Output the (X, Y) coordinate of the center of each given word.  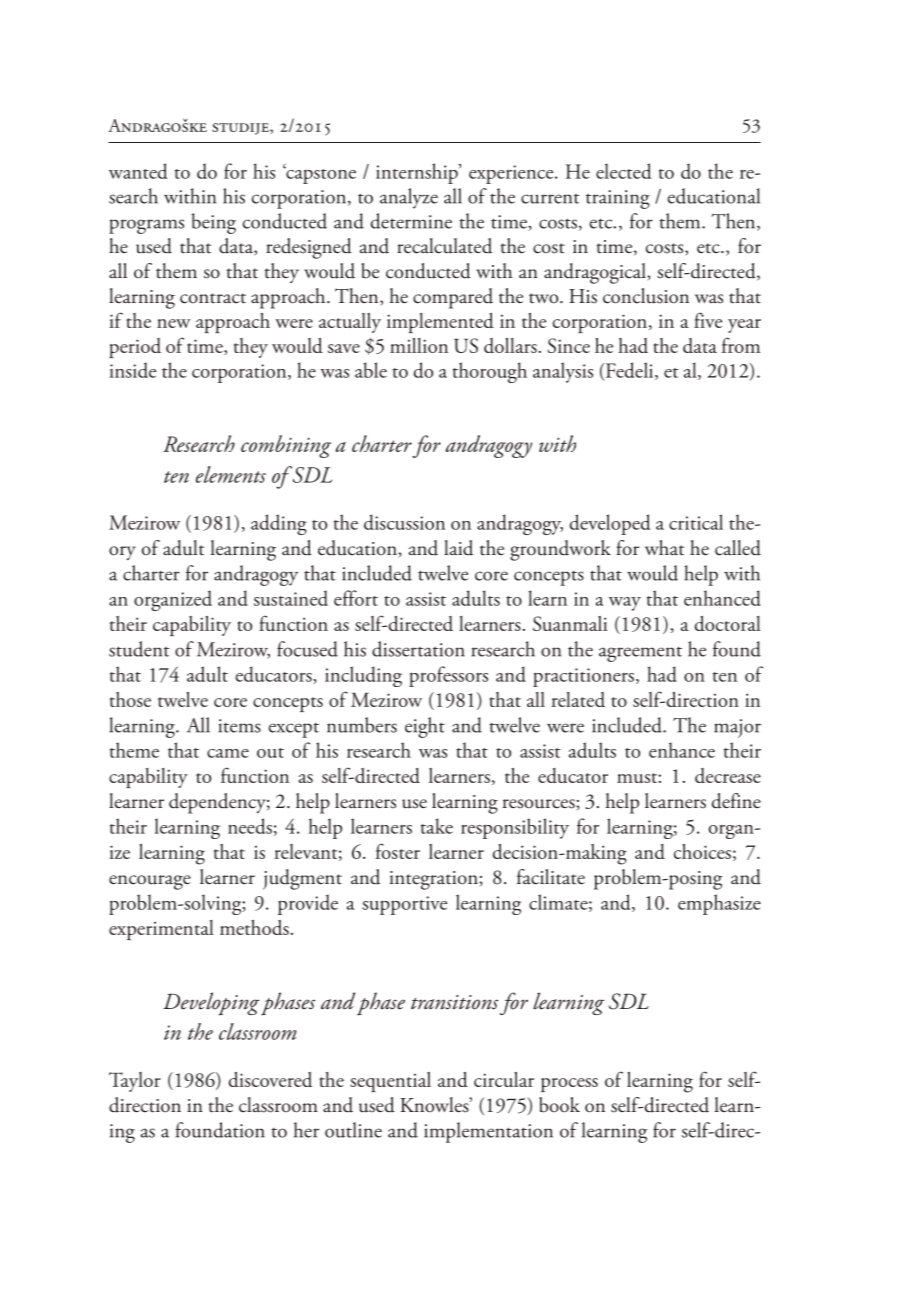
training (618, 199)
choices (702, 851)
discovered (270, 1079)
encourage (150, 882)
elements (231, 474)
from (741, 345)
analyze (409, 198)
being (214, 223)
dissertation (418, 649)
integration (435, 880)
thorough (490, 372)
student (139, 649)
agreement (640, 654)
